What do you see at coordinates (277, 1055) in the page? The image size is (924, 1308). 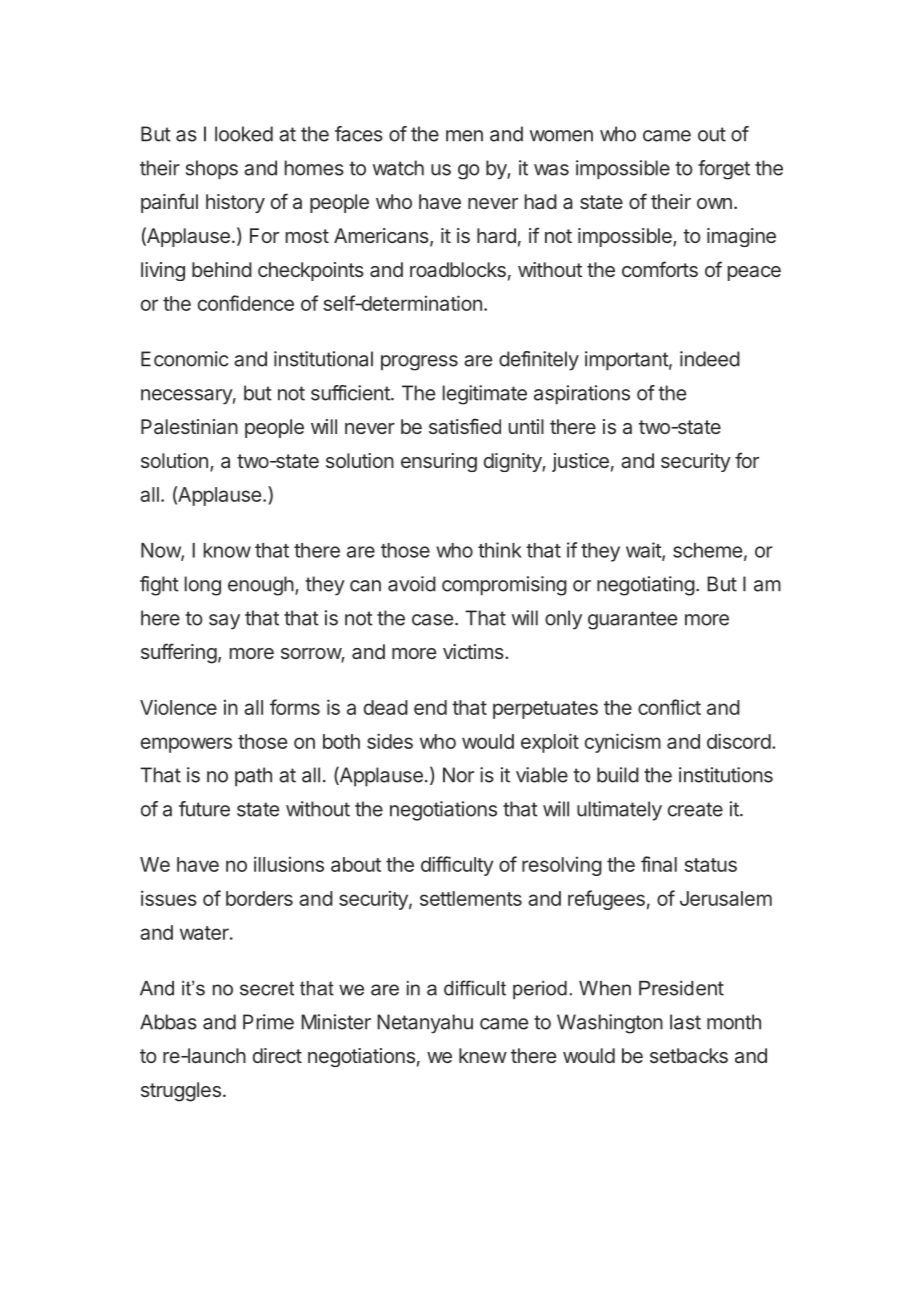 I see `direct` at bounding box center [277, 1055].
